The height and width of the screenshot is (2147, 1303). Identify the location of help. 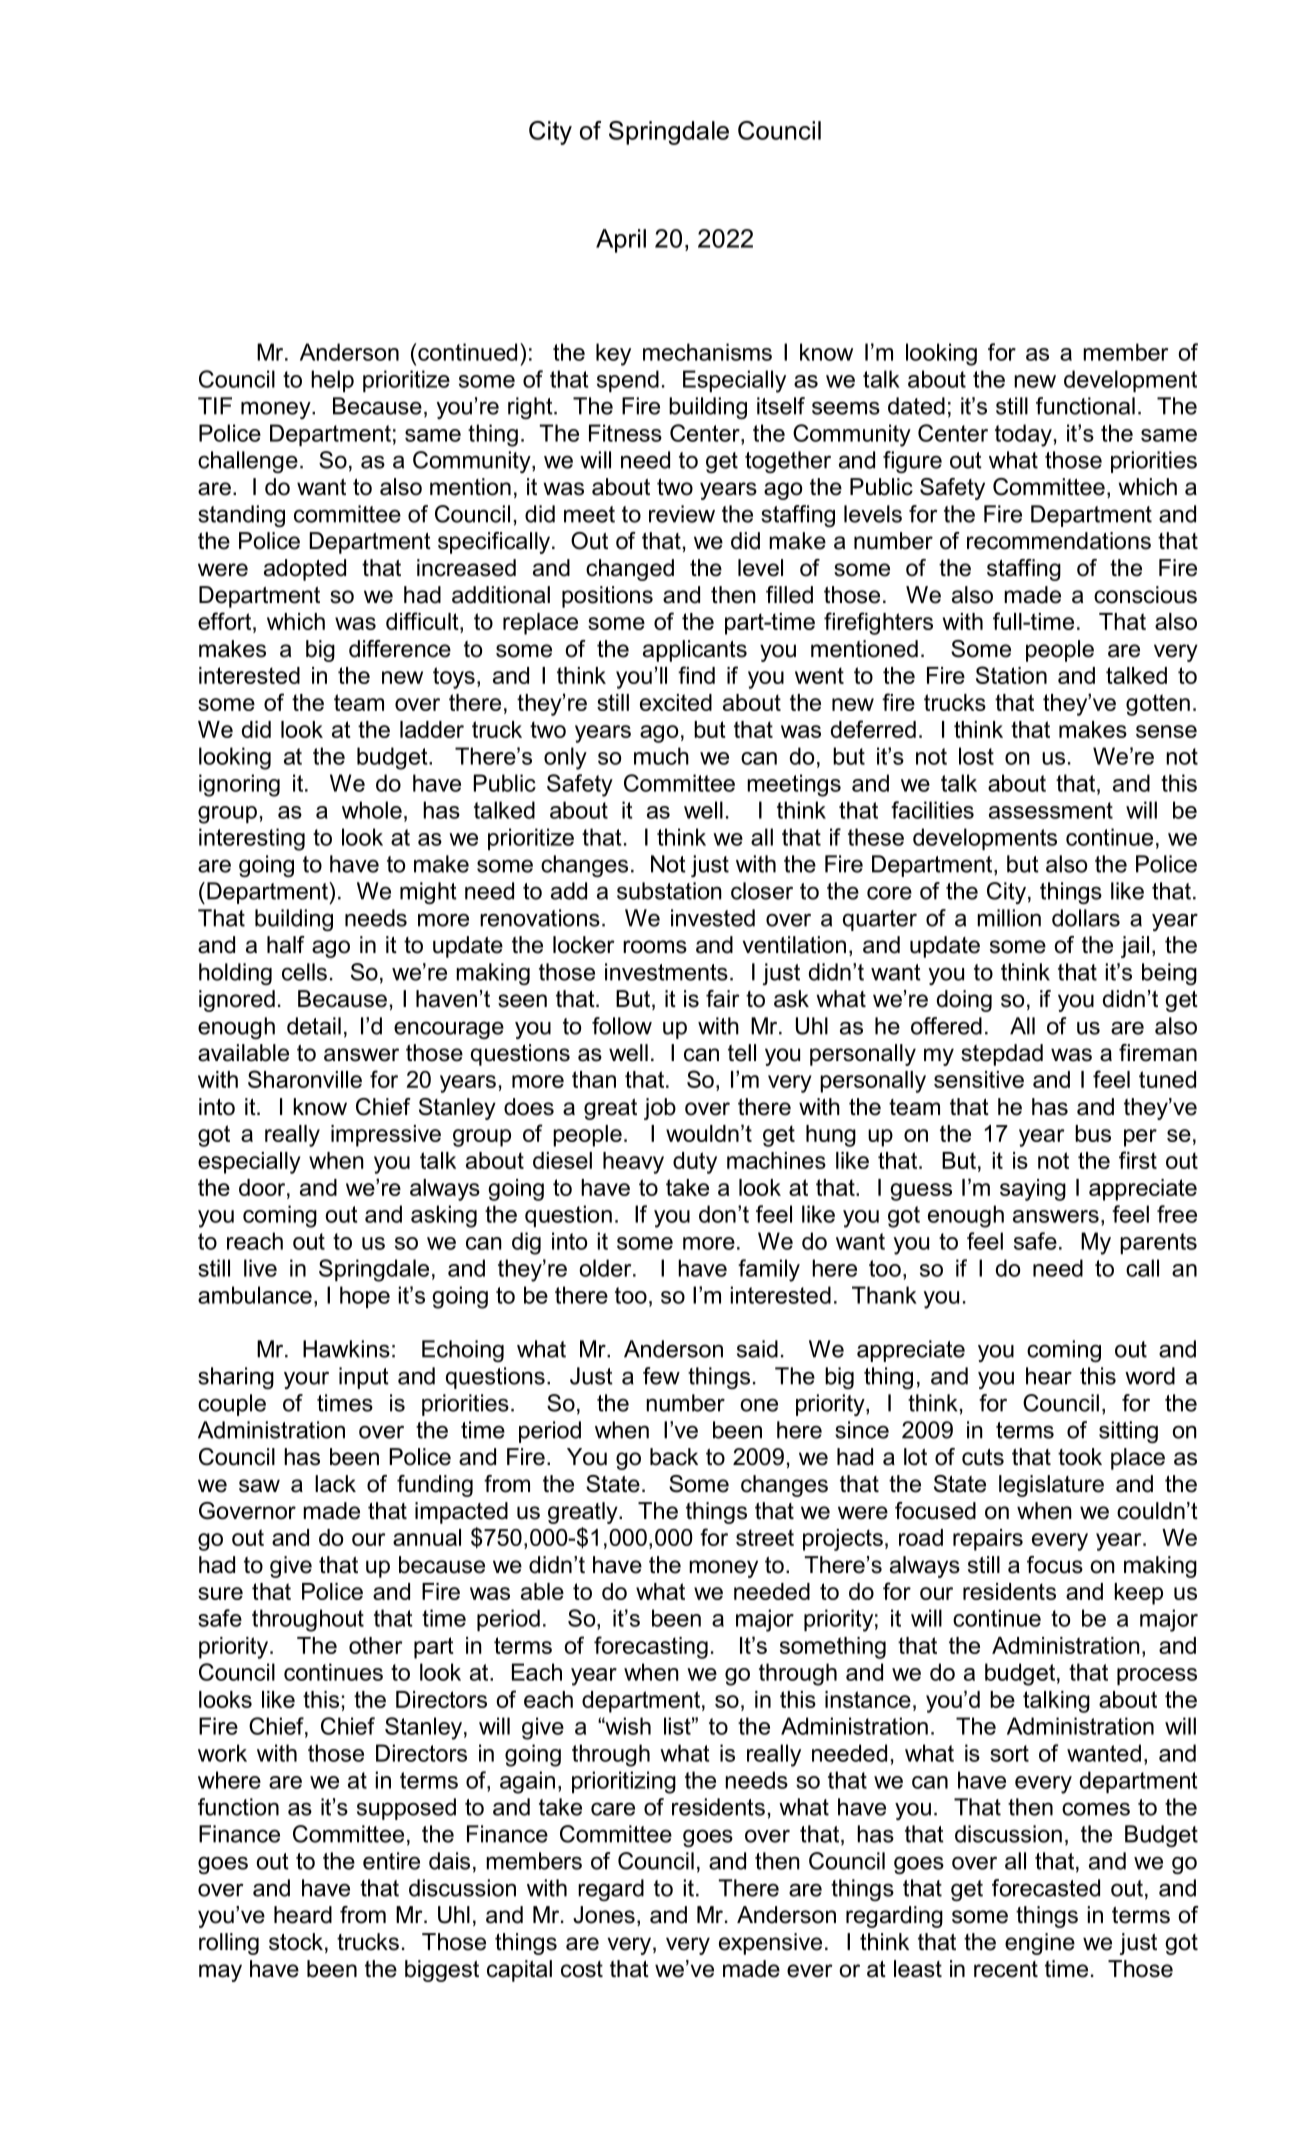
(332, 381).
